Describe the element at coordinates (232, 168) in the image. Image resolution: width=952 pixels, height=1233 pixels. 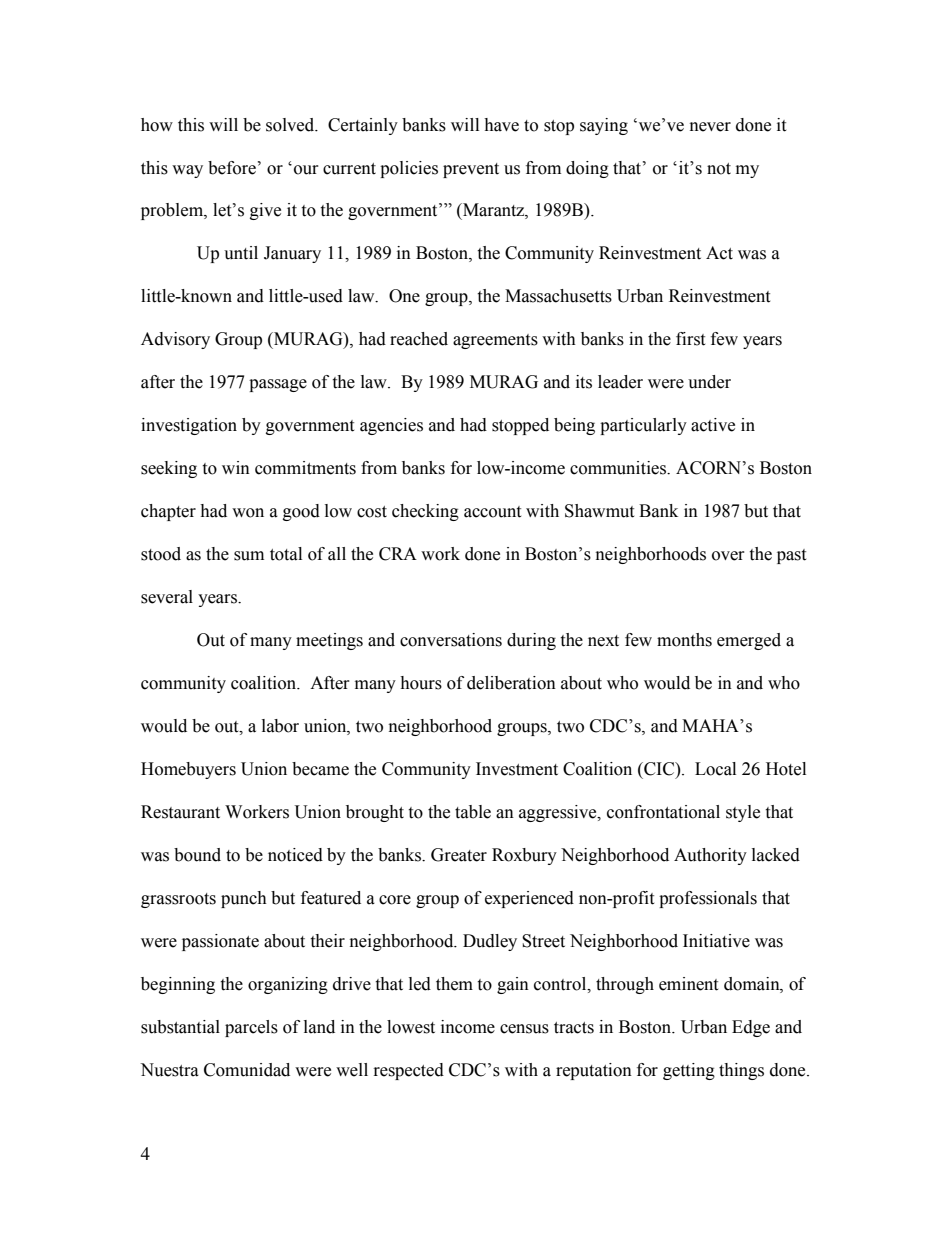
I see `before` at that location.
